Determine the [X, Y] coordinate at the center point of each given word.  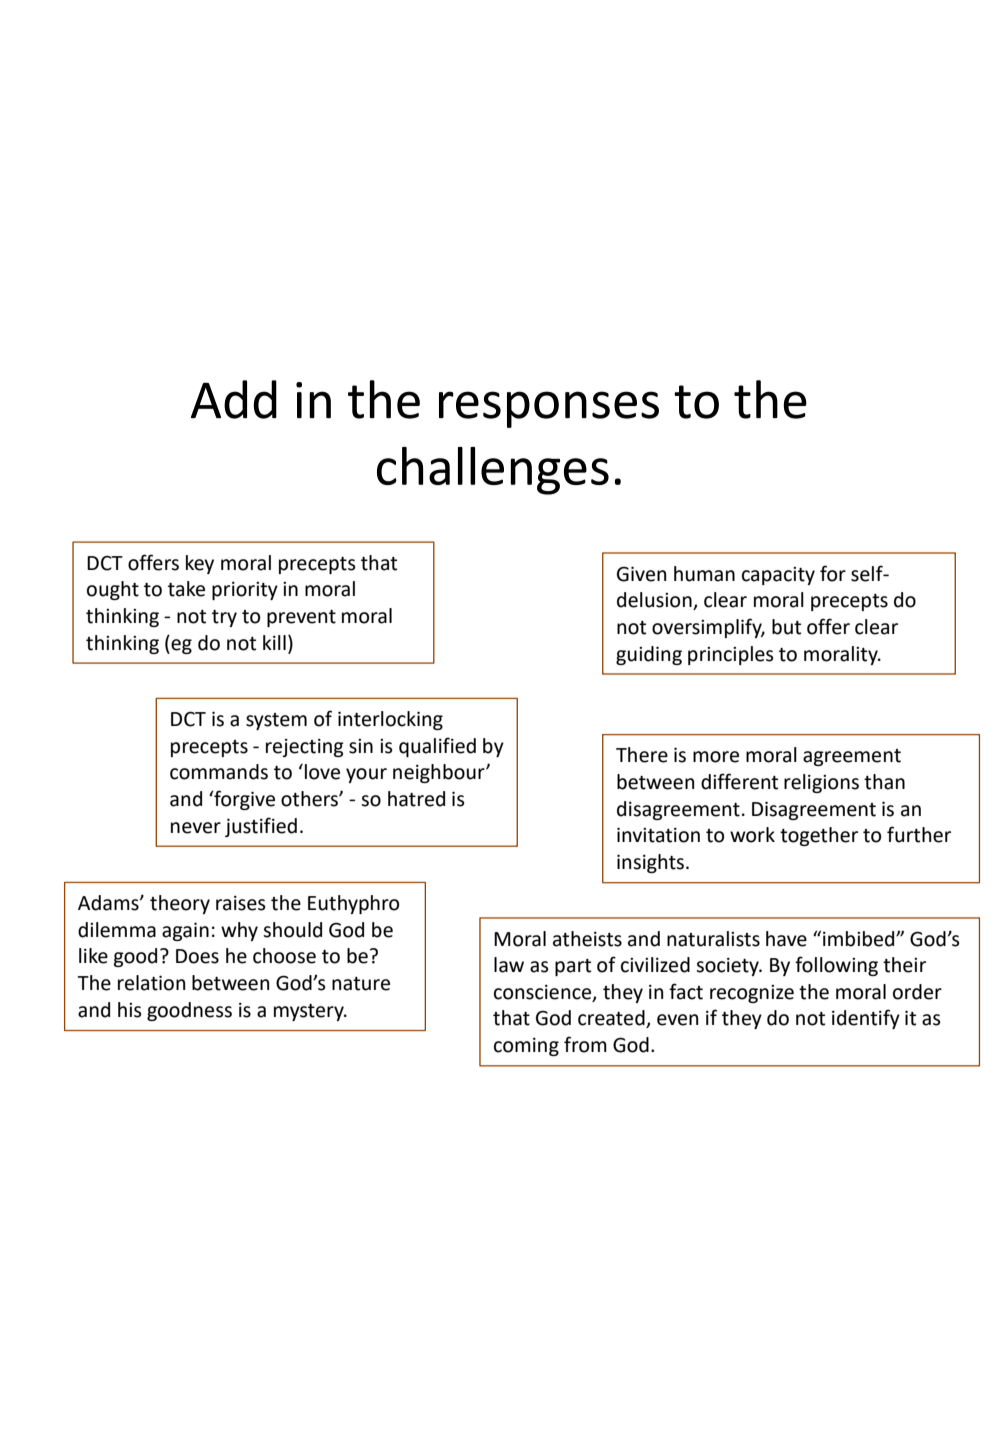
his [130, 1010]
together [819, 836]
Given [641, 574]
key [200, 564]
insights [652, 863]
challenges [493, 471]
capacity [778, 576]
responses [549, 409]
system [276, 721]
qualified [437, 747]
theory [180, 904]
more [716, 757]
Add [234, 399]
